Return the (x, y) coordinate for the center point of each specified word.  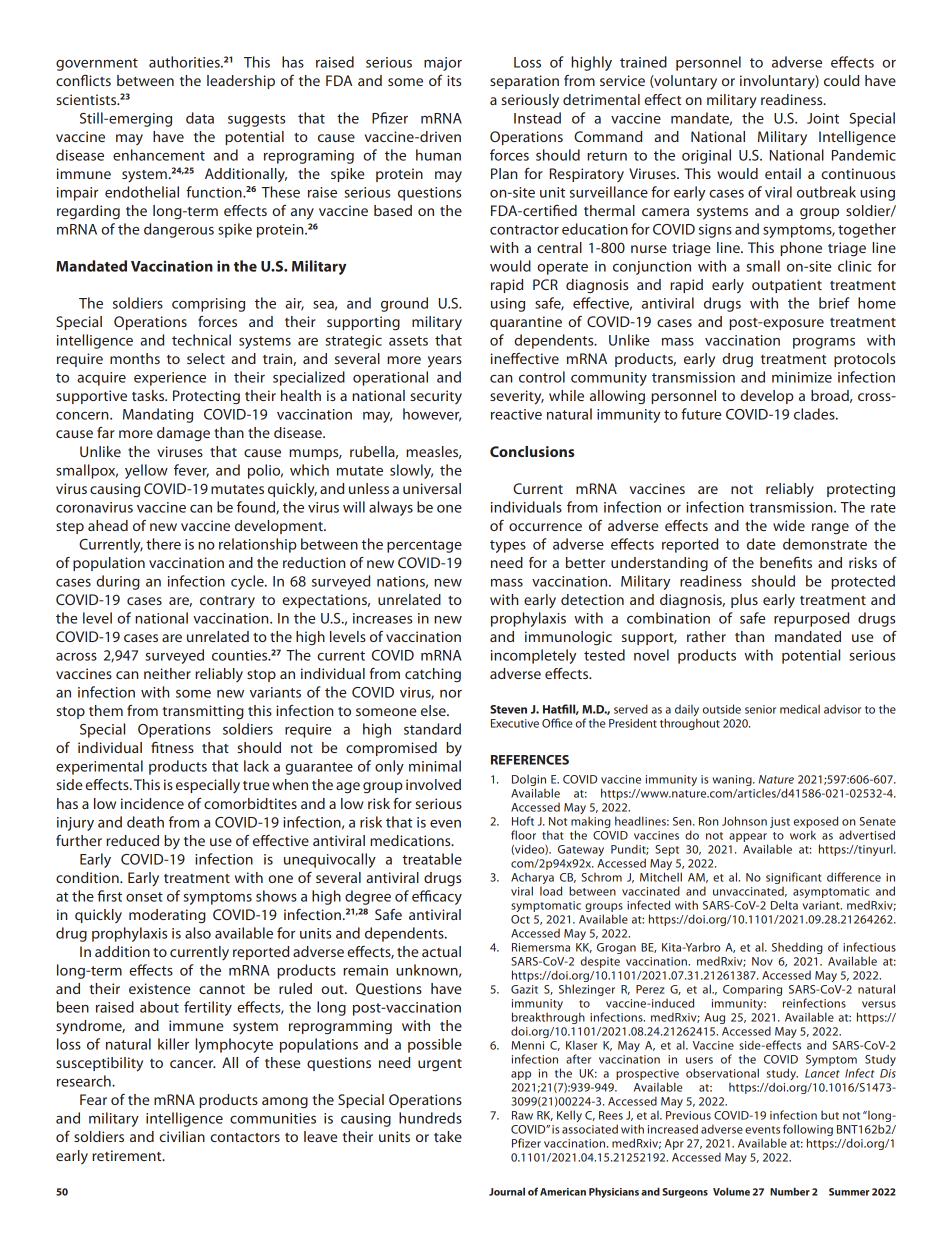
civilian (182, 1136)
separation (524, 82)
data (200, 118)
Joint (823, 118)
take (448, 1136)
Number (790, 1191)
